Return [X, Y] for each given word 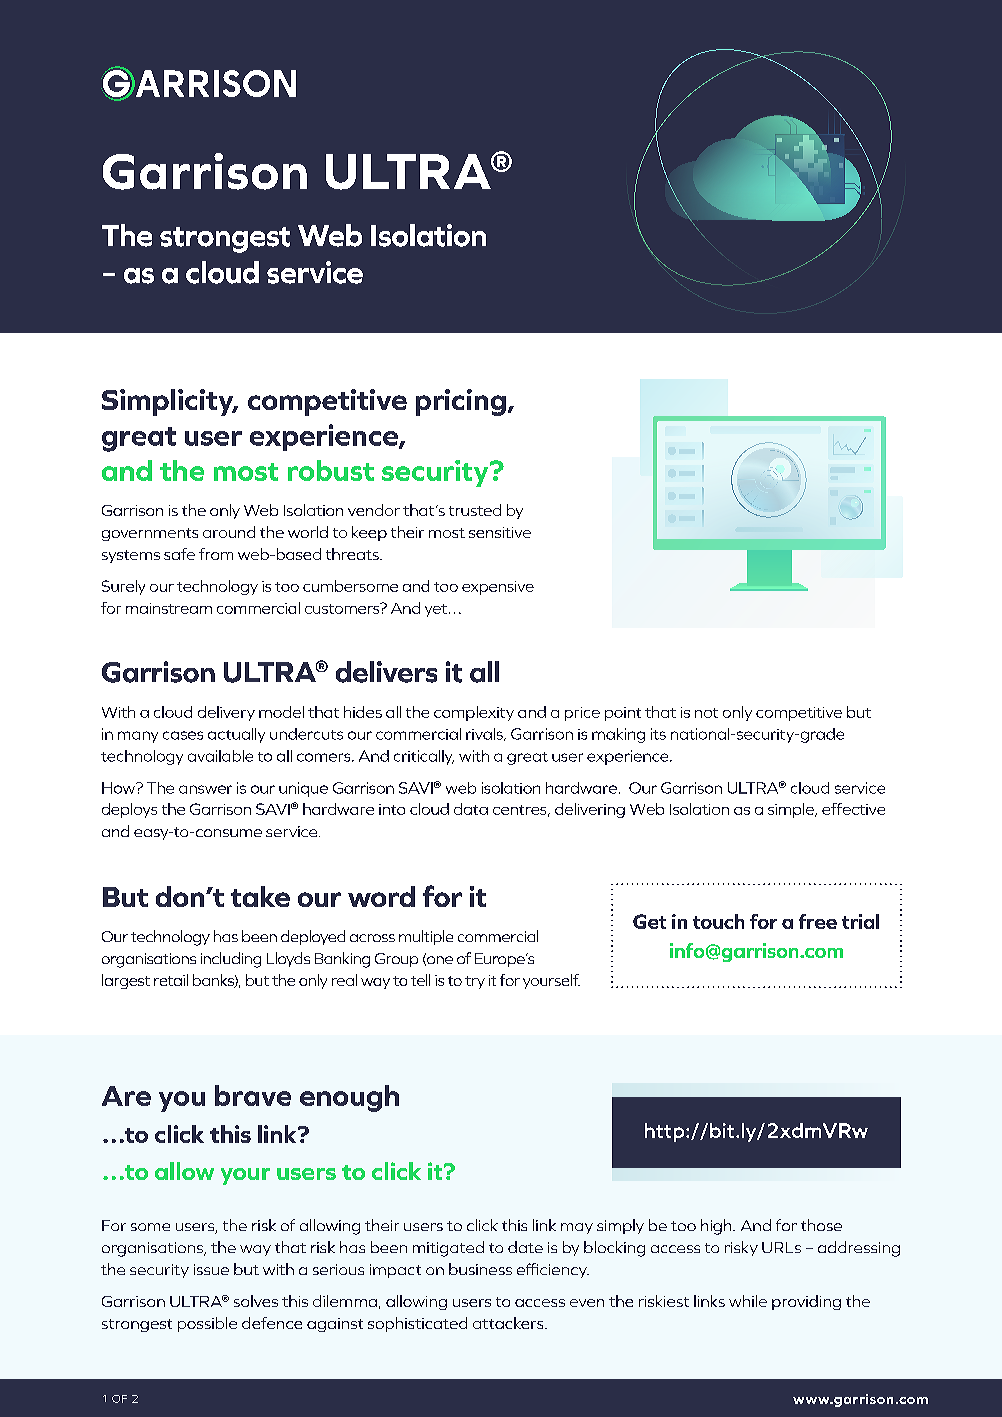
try [475, 982]
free [818, 921]
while [748, 1301]
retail [171, 980]
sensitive [500, 532]
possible [207, 1324]
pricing [461, 402]
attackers [509, 1323]
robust [331, 470]
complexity [474, 713]
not [706, 713]
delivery [226, 713]
